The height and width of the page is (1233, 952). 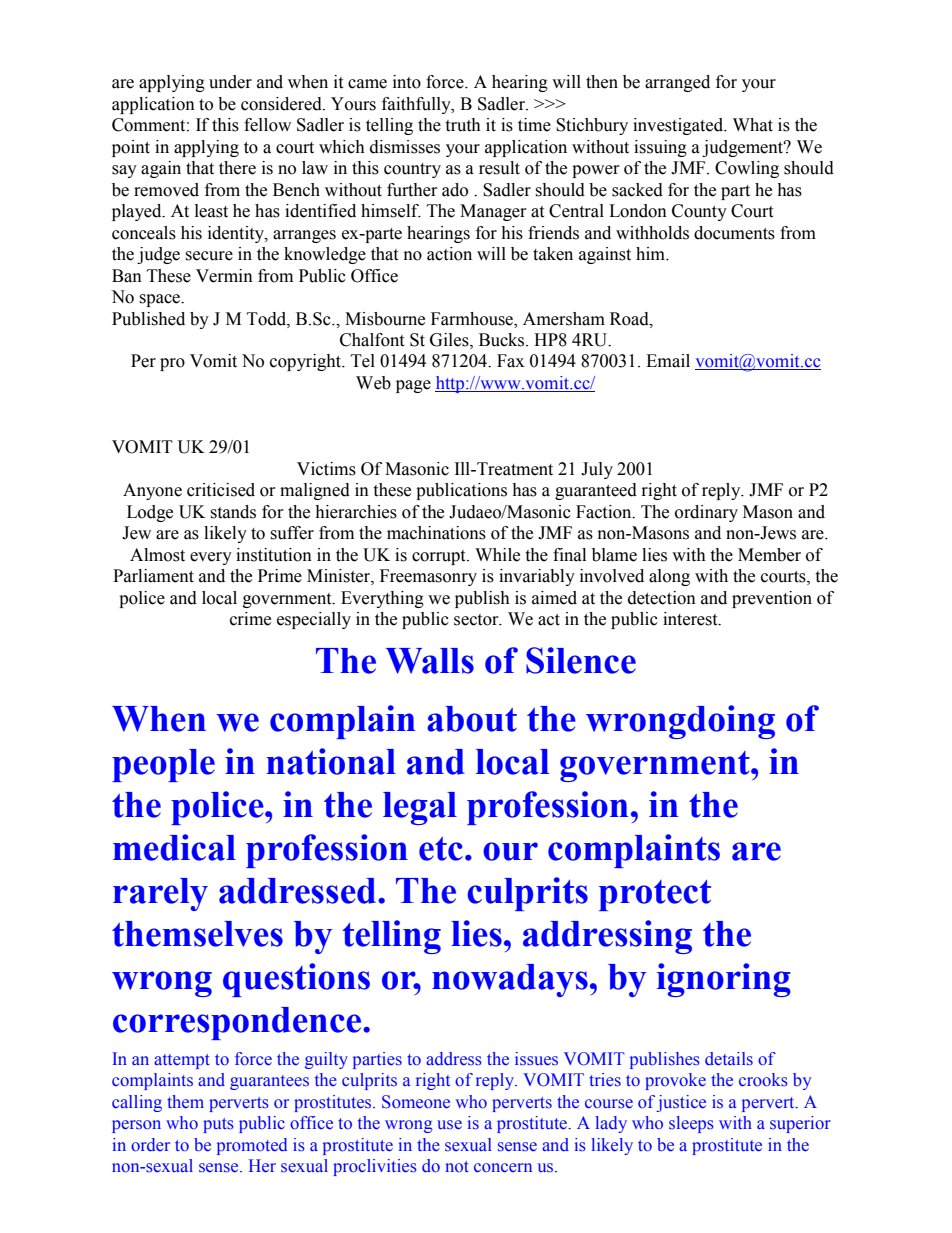 What do you see at coordinates (163, 765) in the page?
I see `people` at bounding box center [163, 765].
